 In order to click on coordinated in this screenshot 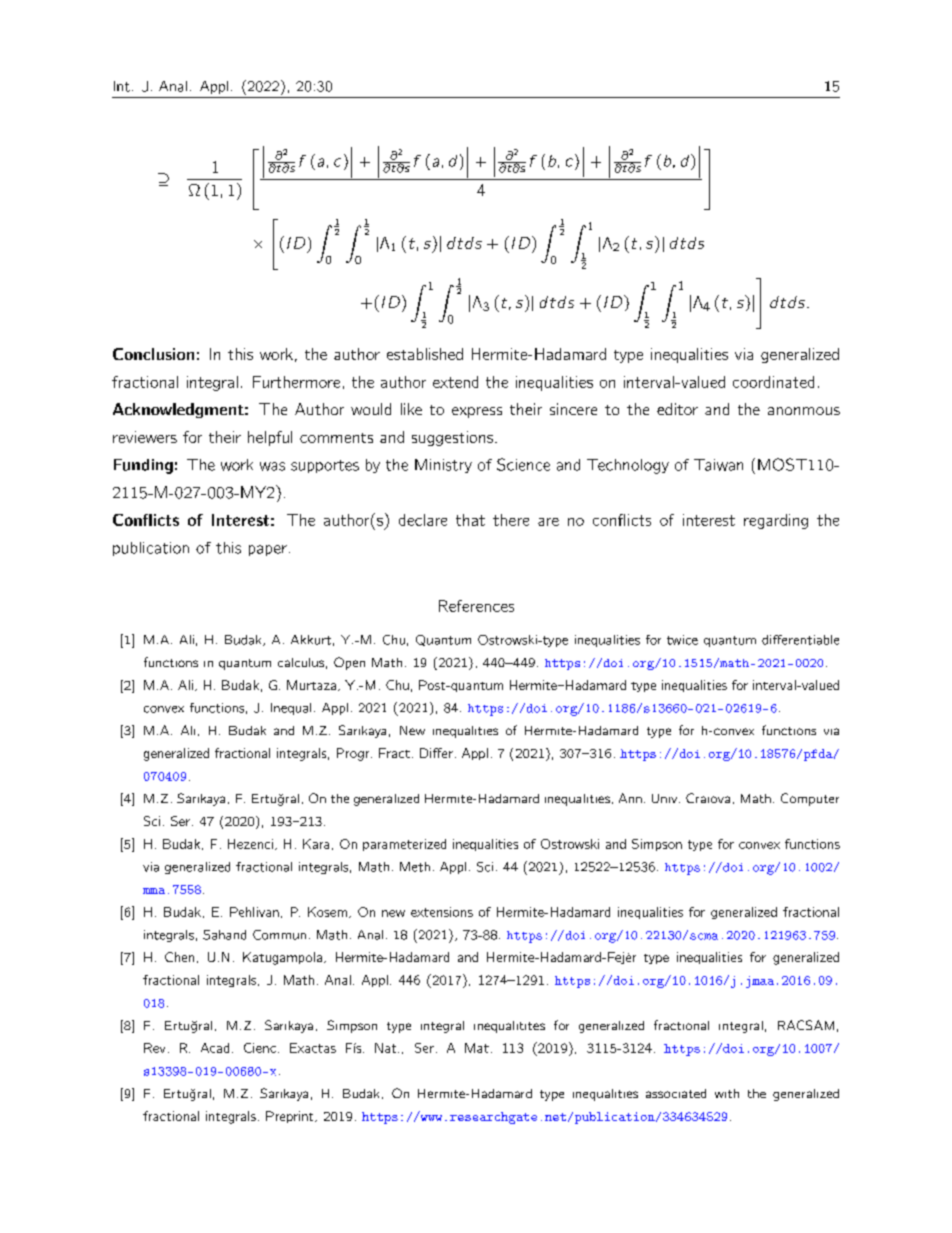, I will do `click(773, 382)`.
